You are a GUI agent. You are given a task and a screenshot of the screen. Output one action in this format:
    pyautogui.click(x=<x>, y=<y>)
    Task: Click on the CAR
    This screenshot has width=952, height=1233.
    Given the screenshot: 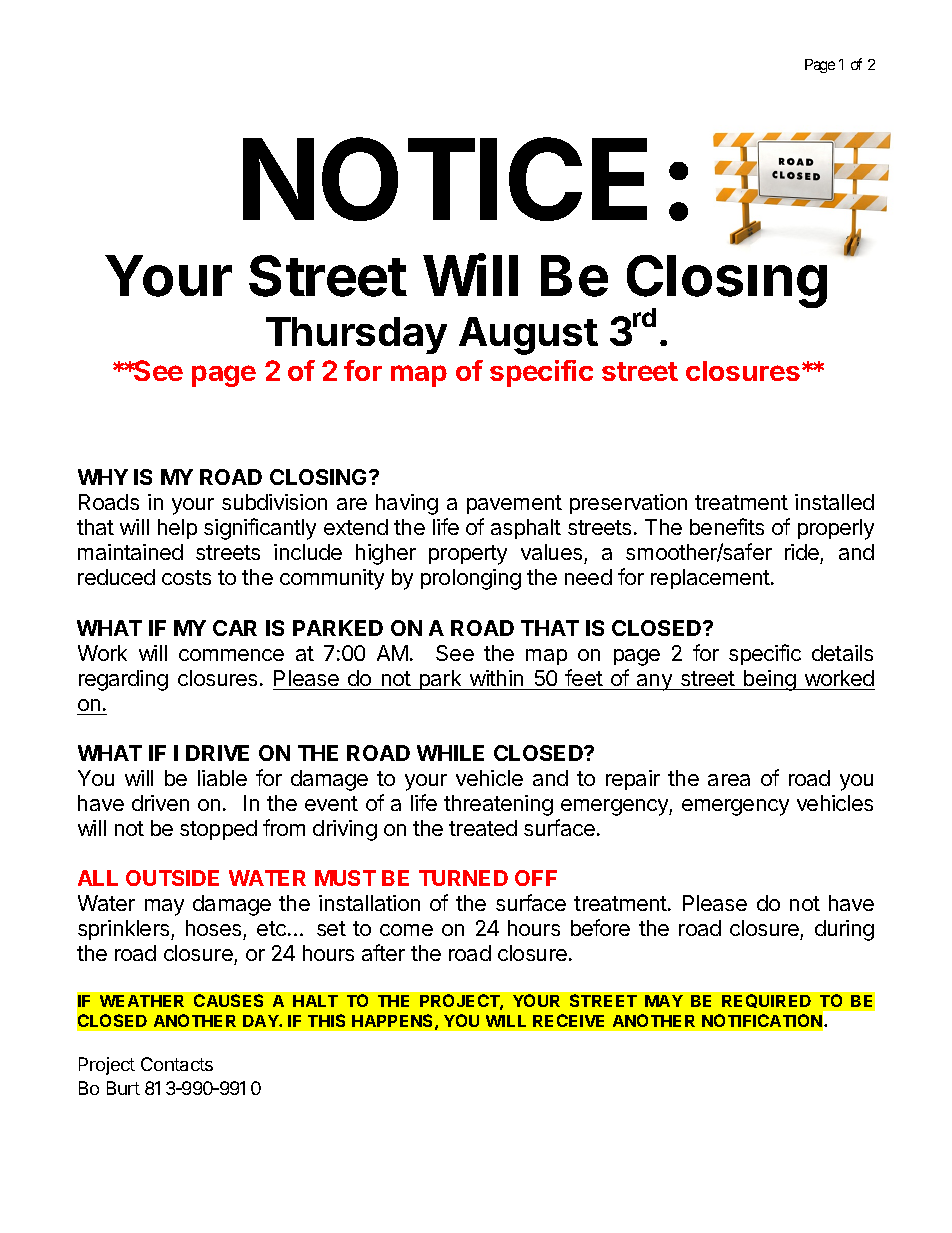 What is the action you would take?
    pyautogui.click(x=235, y=628)
